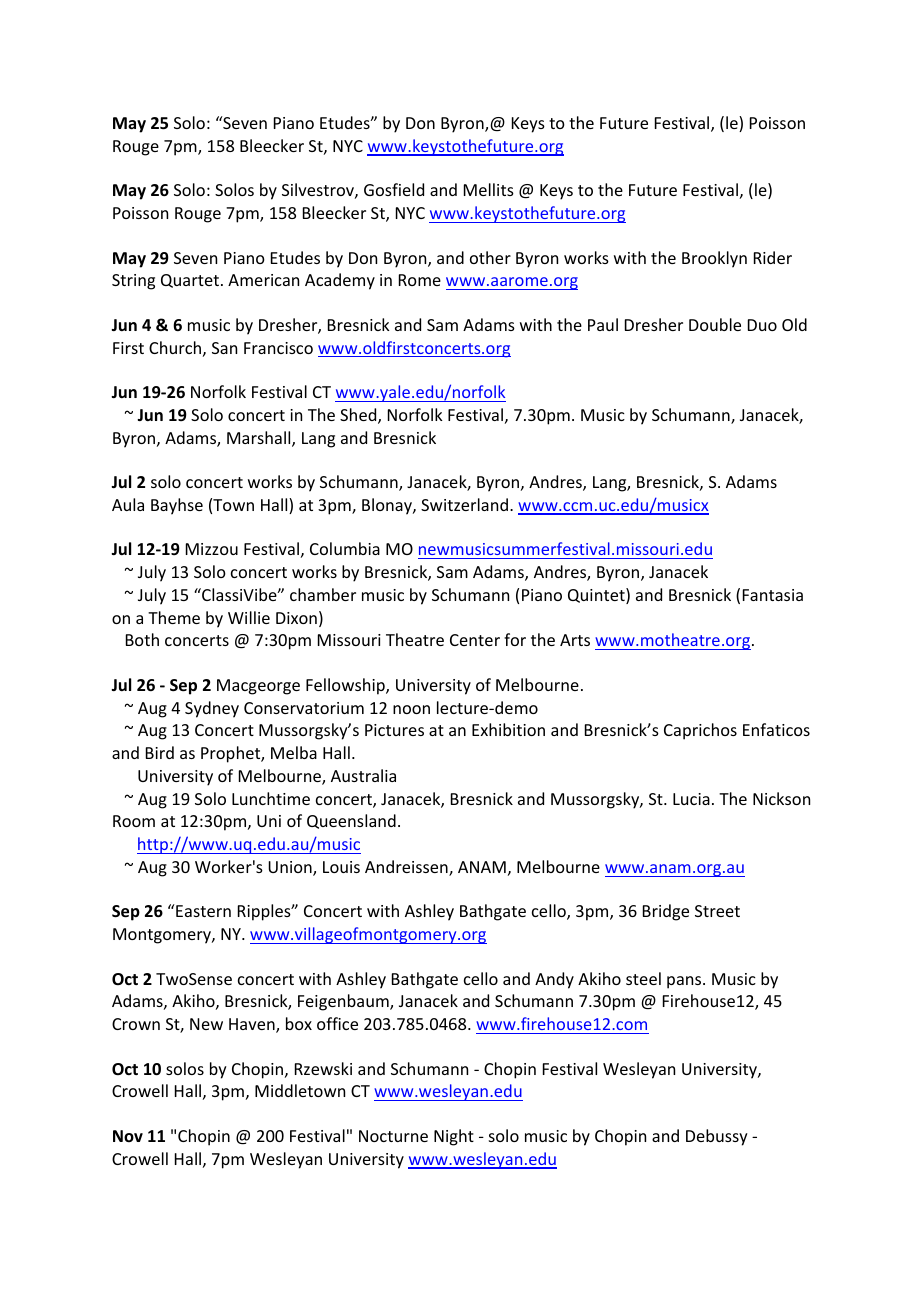 The height and width of the screenshot is (1308, 924). What do you see at coordinates (212, 709) in the screenshot?
I see `Sydney` at bounding box center [212, 709].
